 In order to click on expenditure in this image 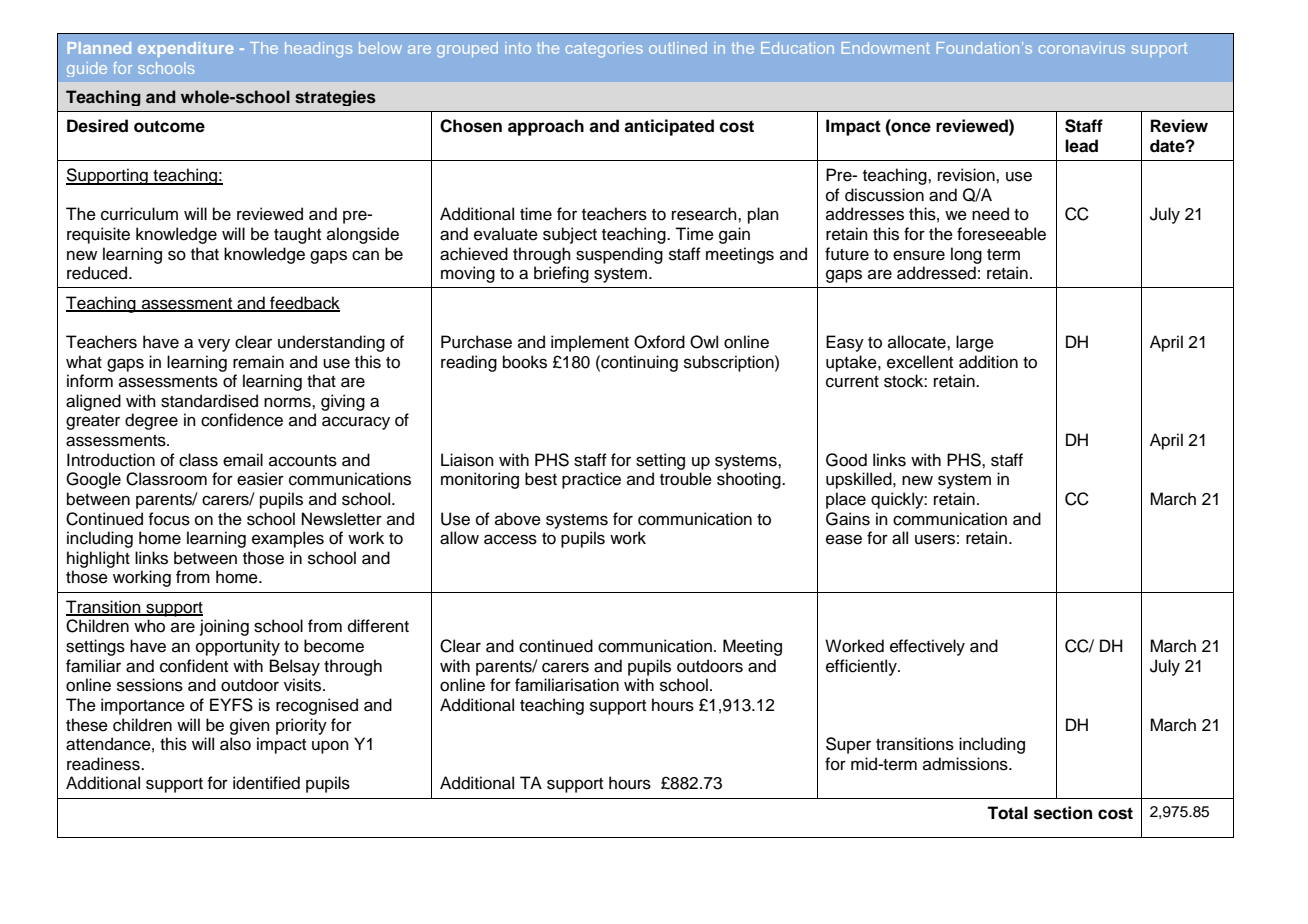, I will do `click(186, 49)`.
